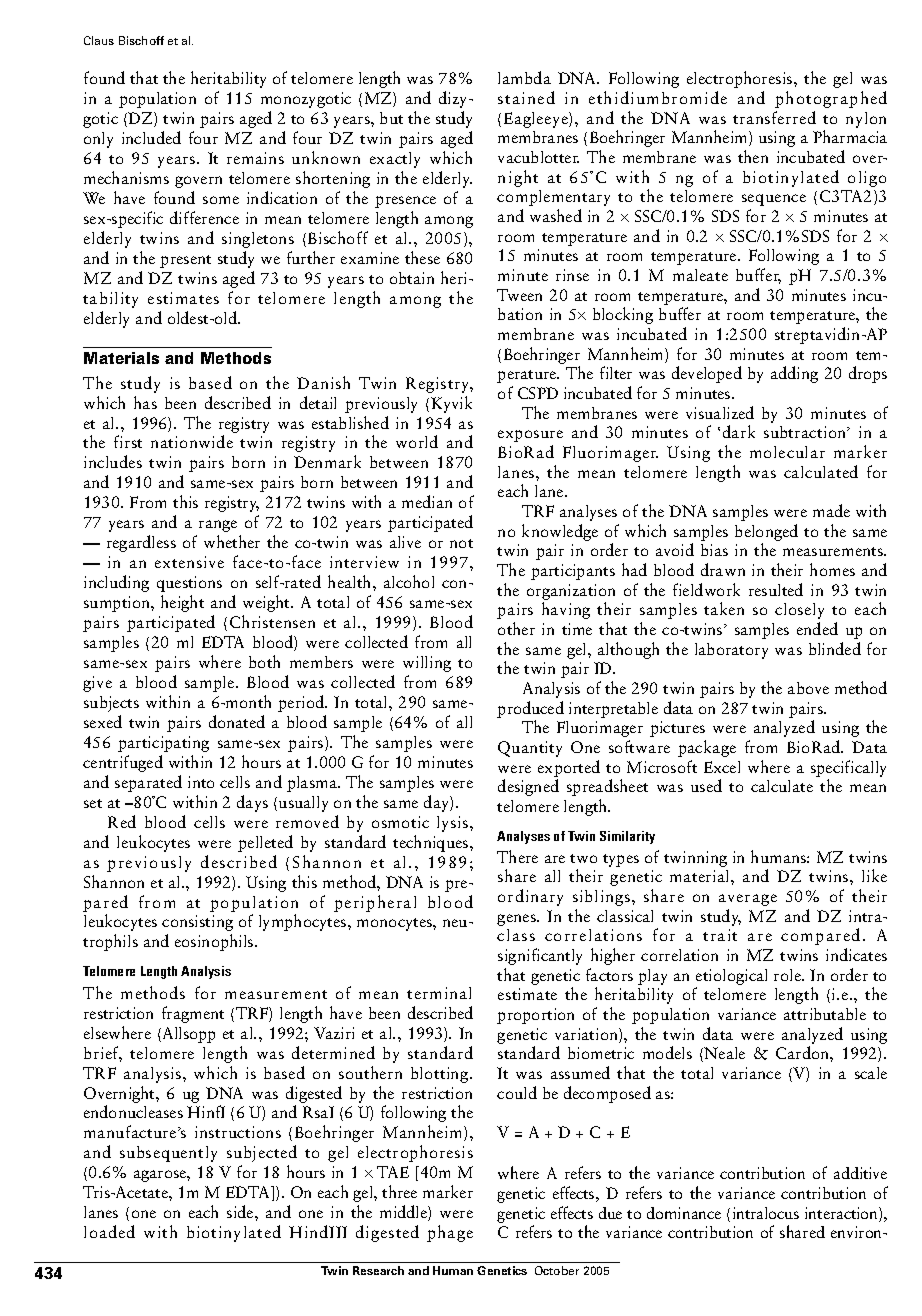 The image size is (922, 1316). I want to click on side, so click(241, 1211).
